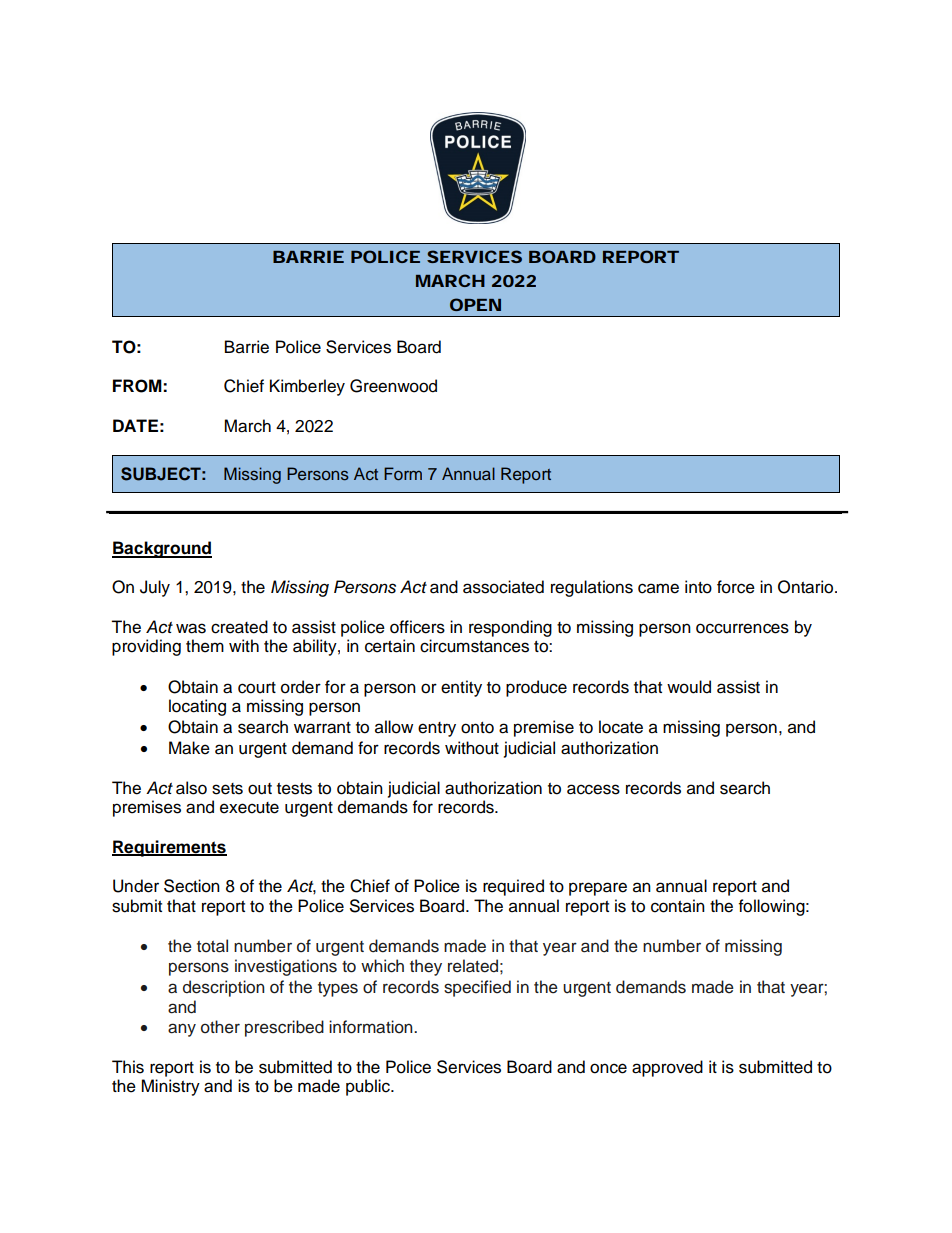 This screenshot has width=952, height=1233. I want to click on Greenwood, so click(393, 386).
